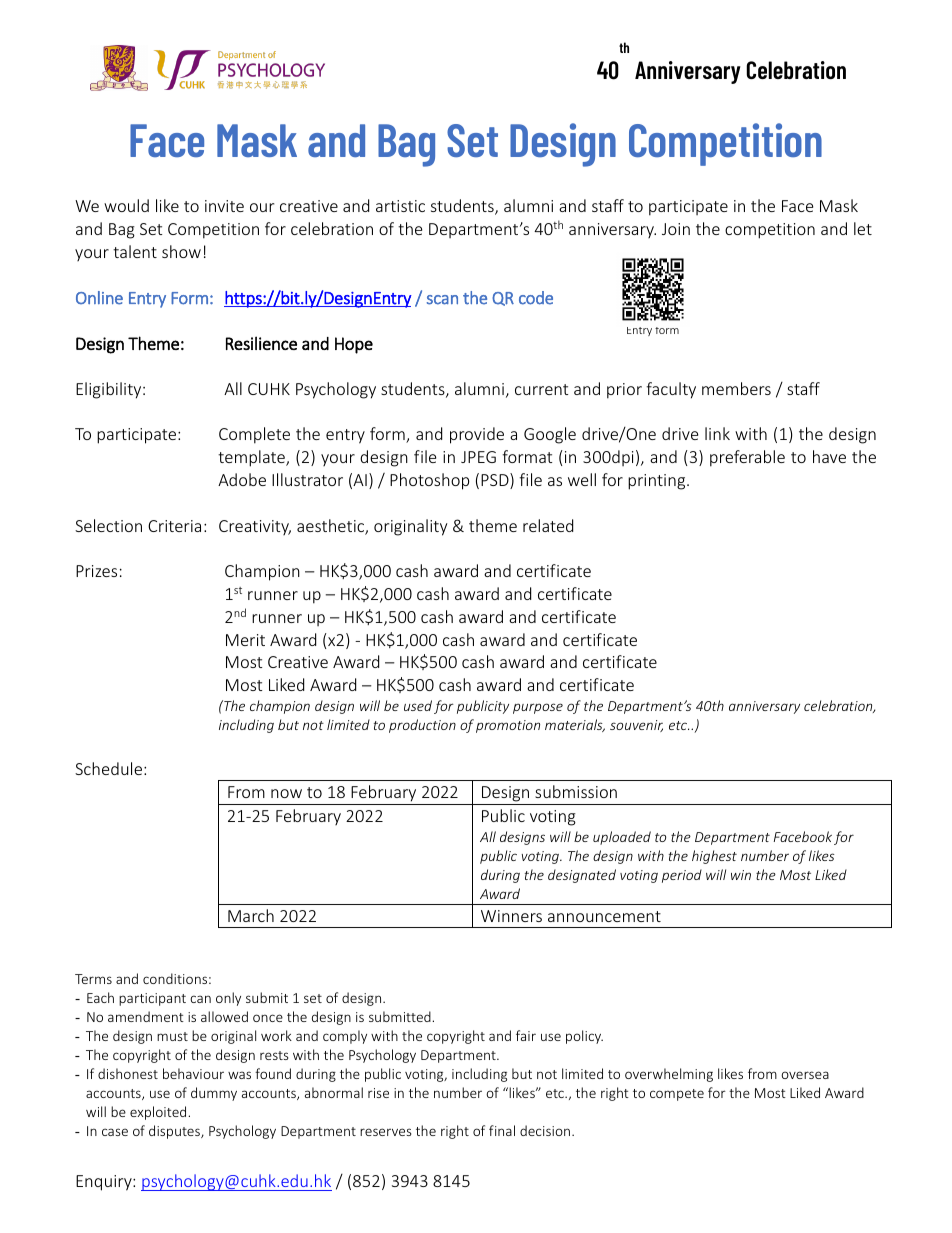  Describe the element at coordinates (254, 435) in the document. I see `Complete` at that location.
